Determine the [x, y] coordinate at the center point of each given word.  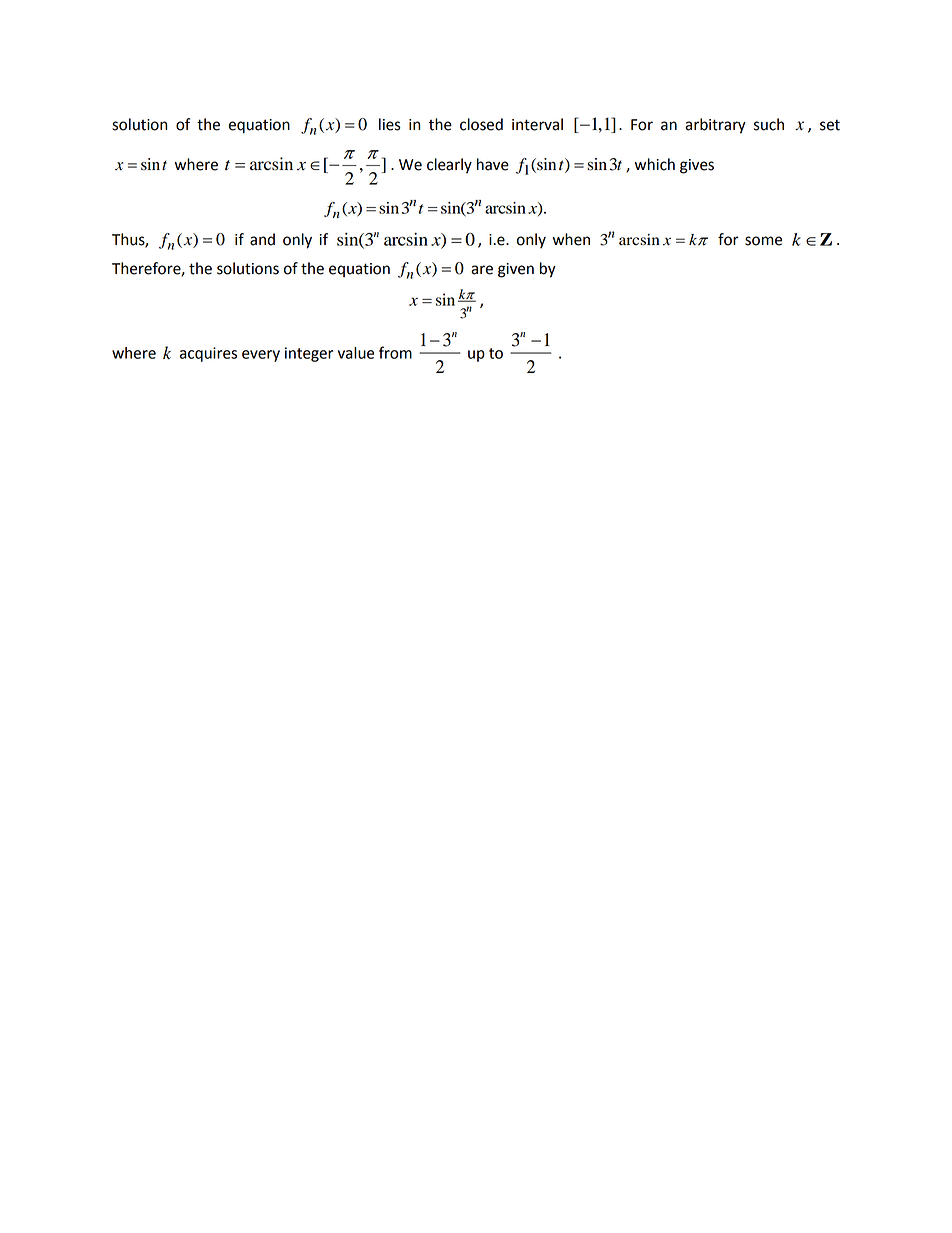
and [262, 239]
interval [537, 124]
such [769, 124]
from [395, 352]
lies [390, 124]
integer [309, 354]
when [571, 239]
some [763, 241]
